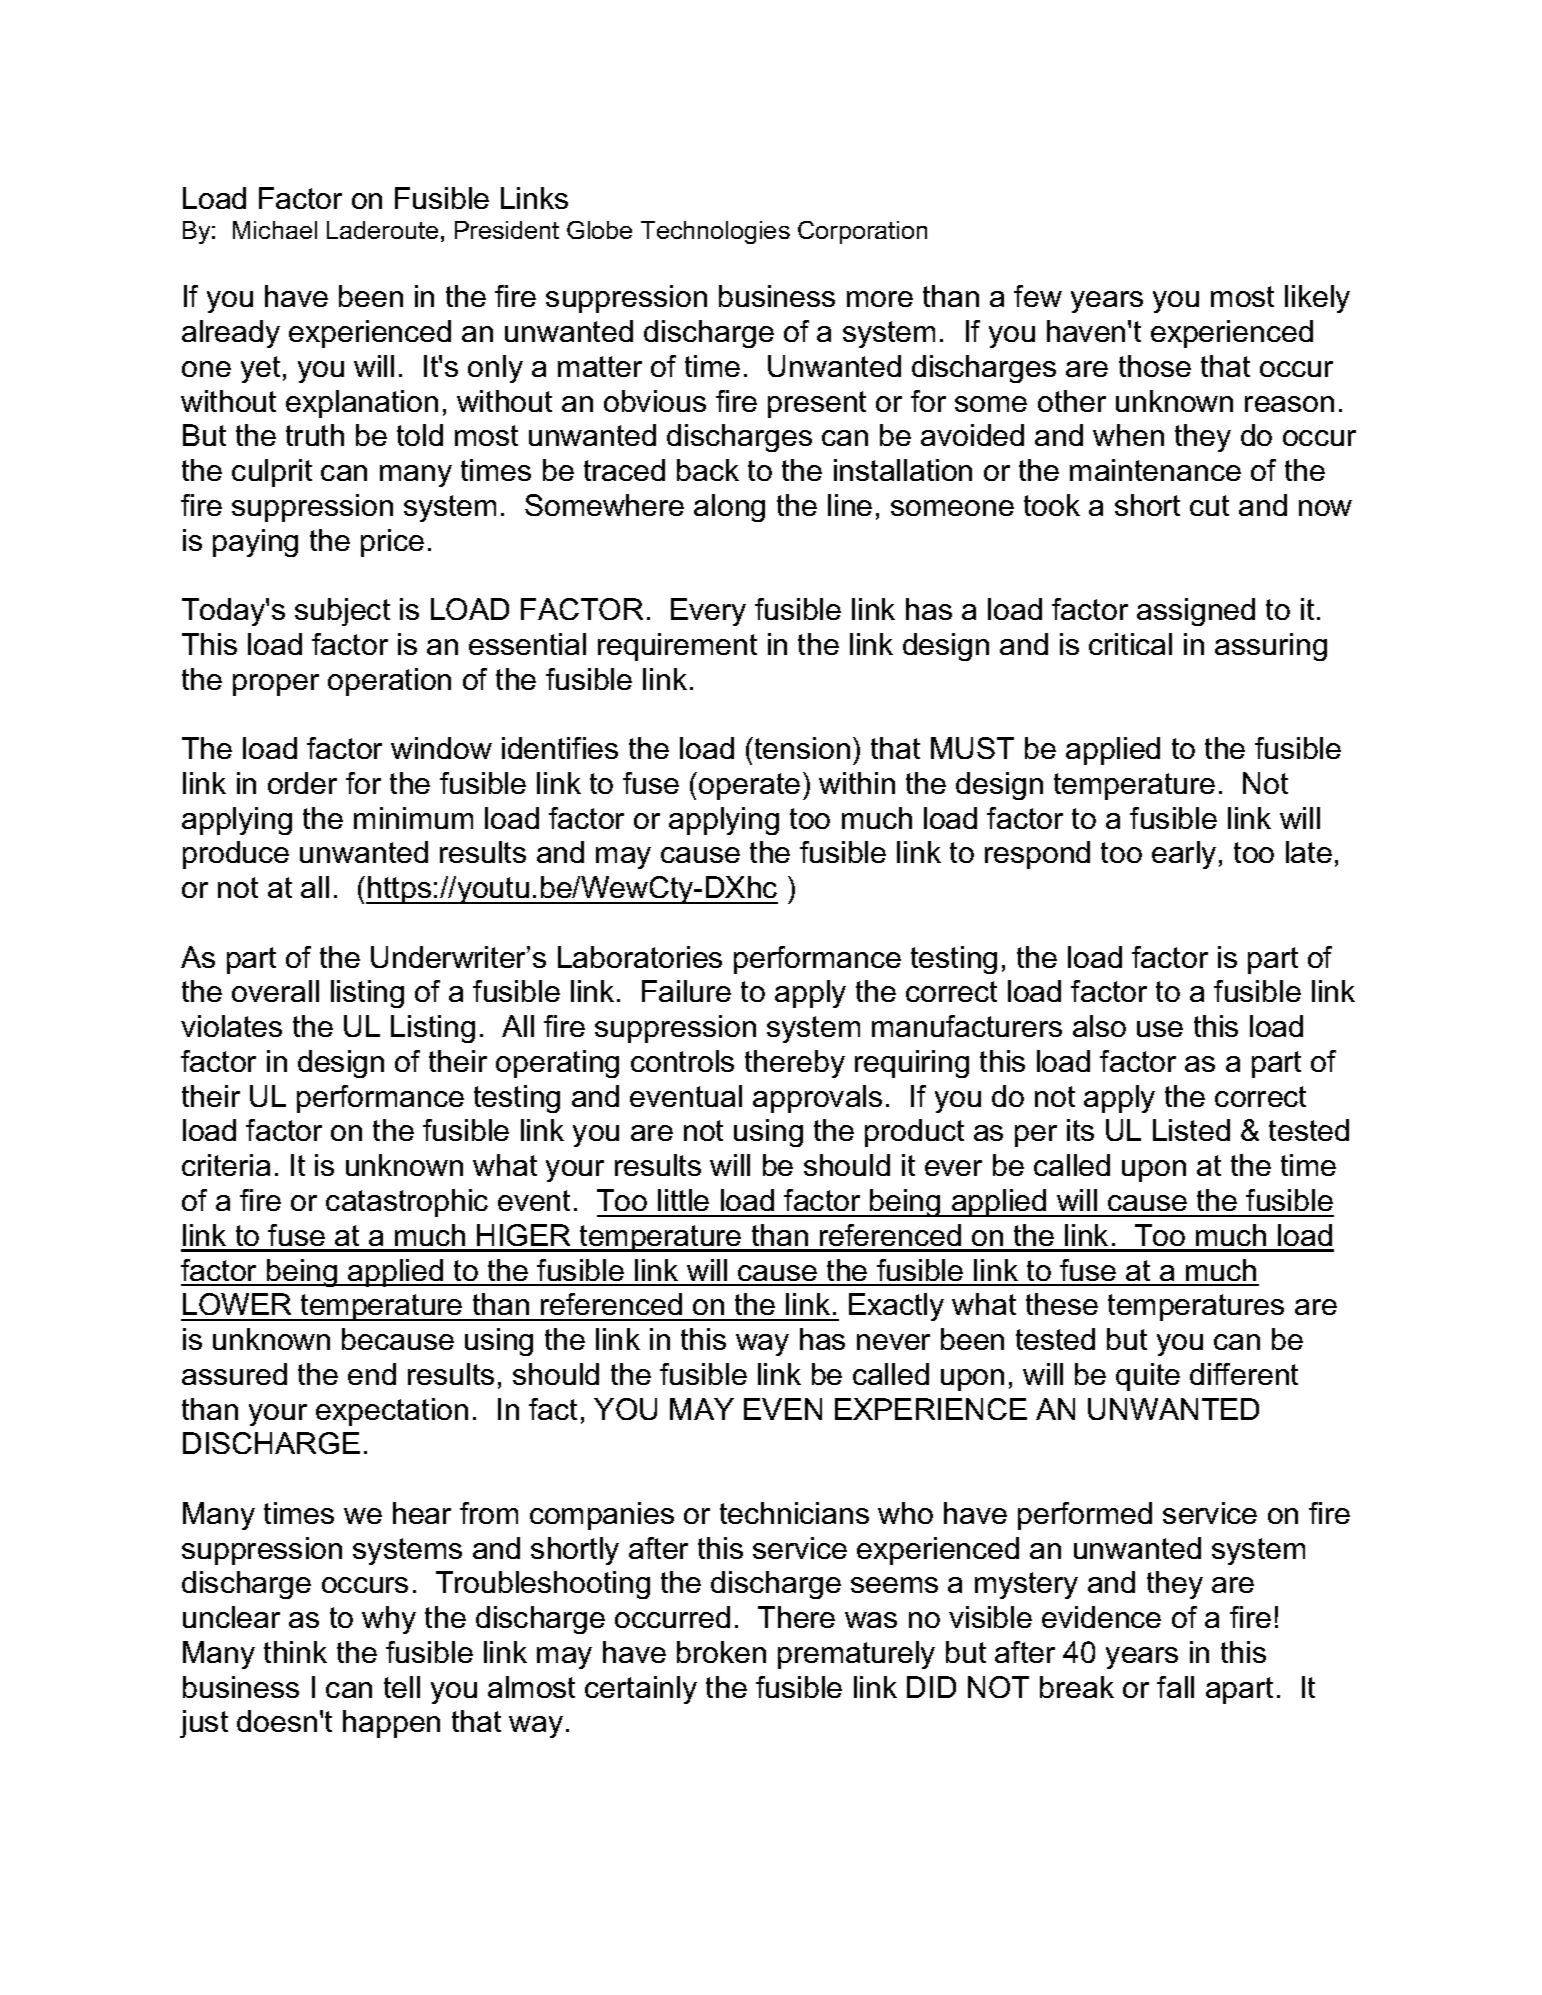 Image resolution: width=1542 pixels, height=1995 pixels. What do you see at coordinates (1175, 1687) in the image?
I see `fall` at bounding box center [1175, 1687].
